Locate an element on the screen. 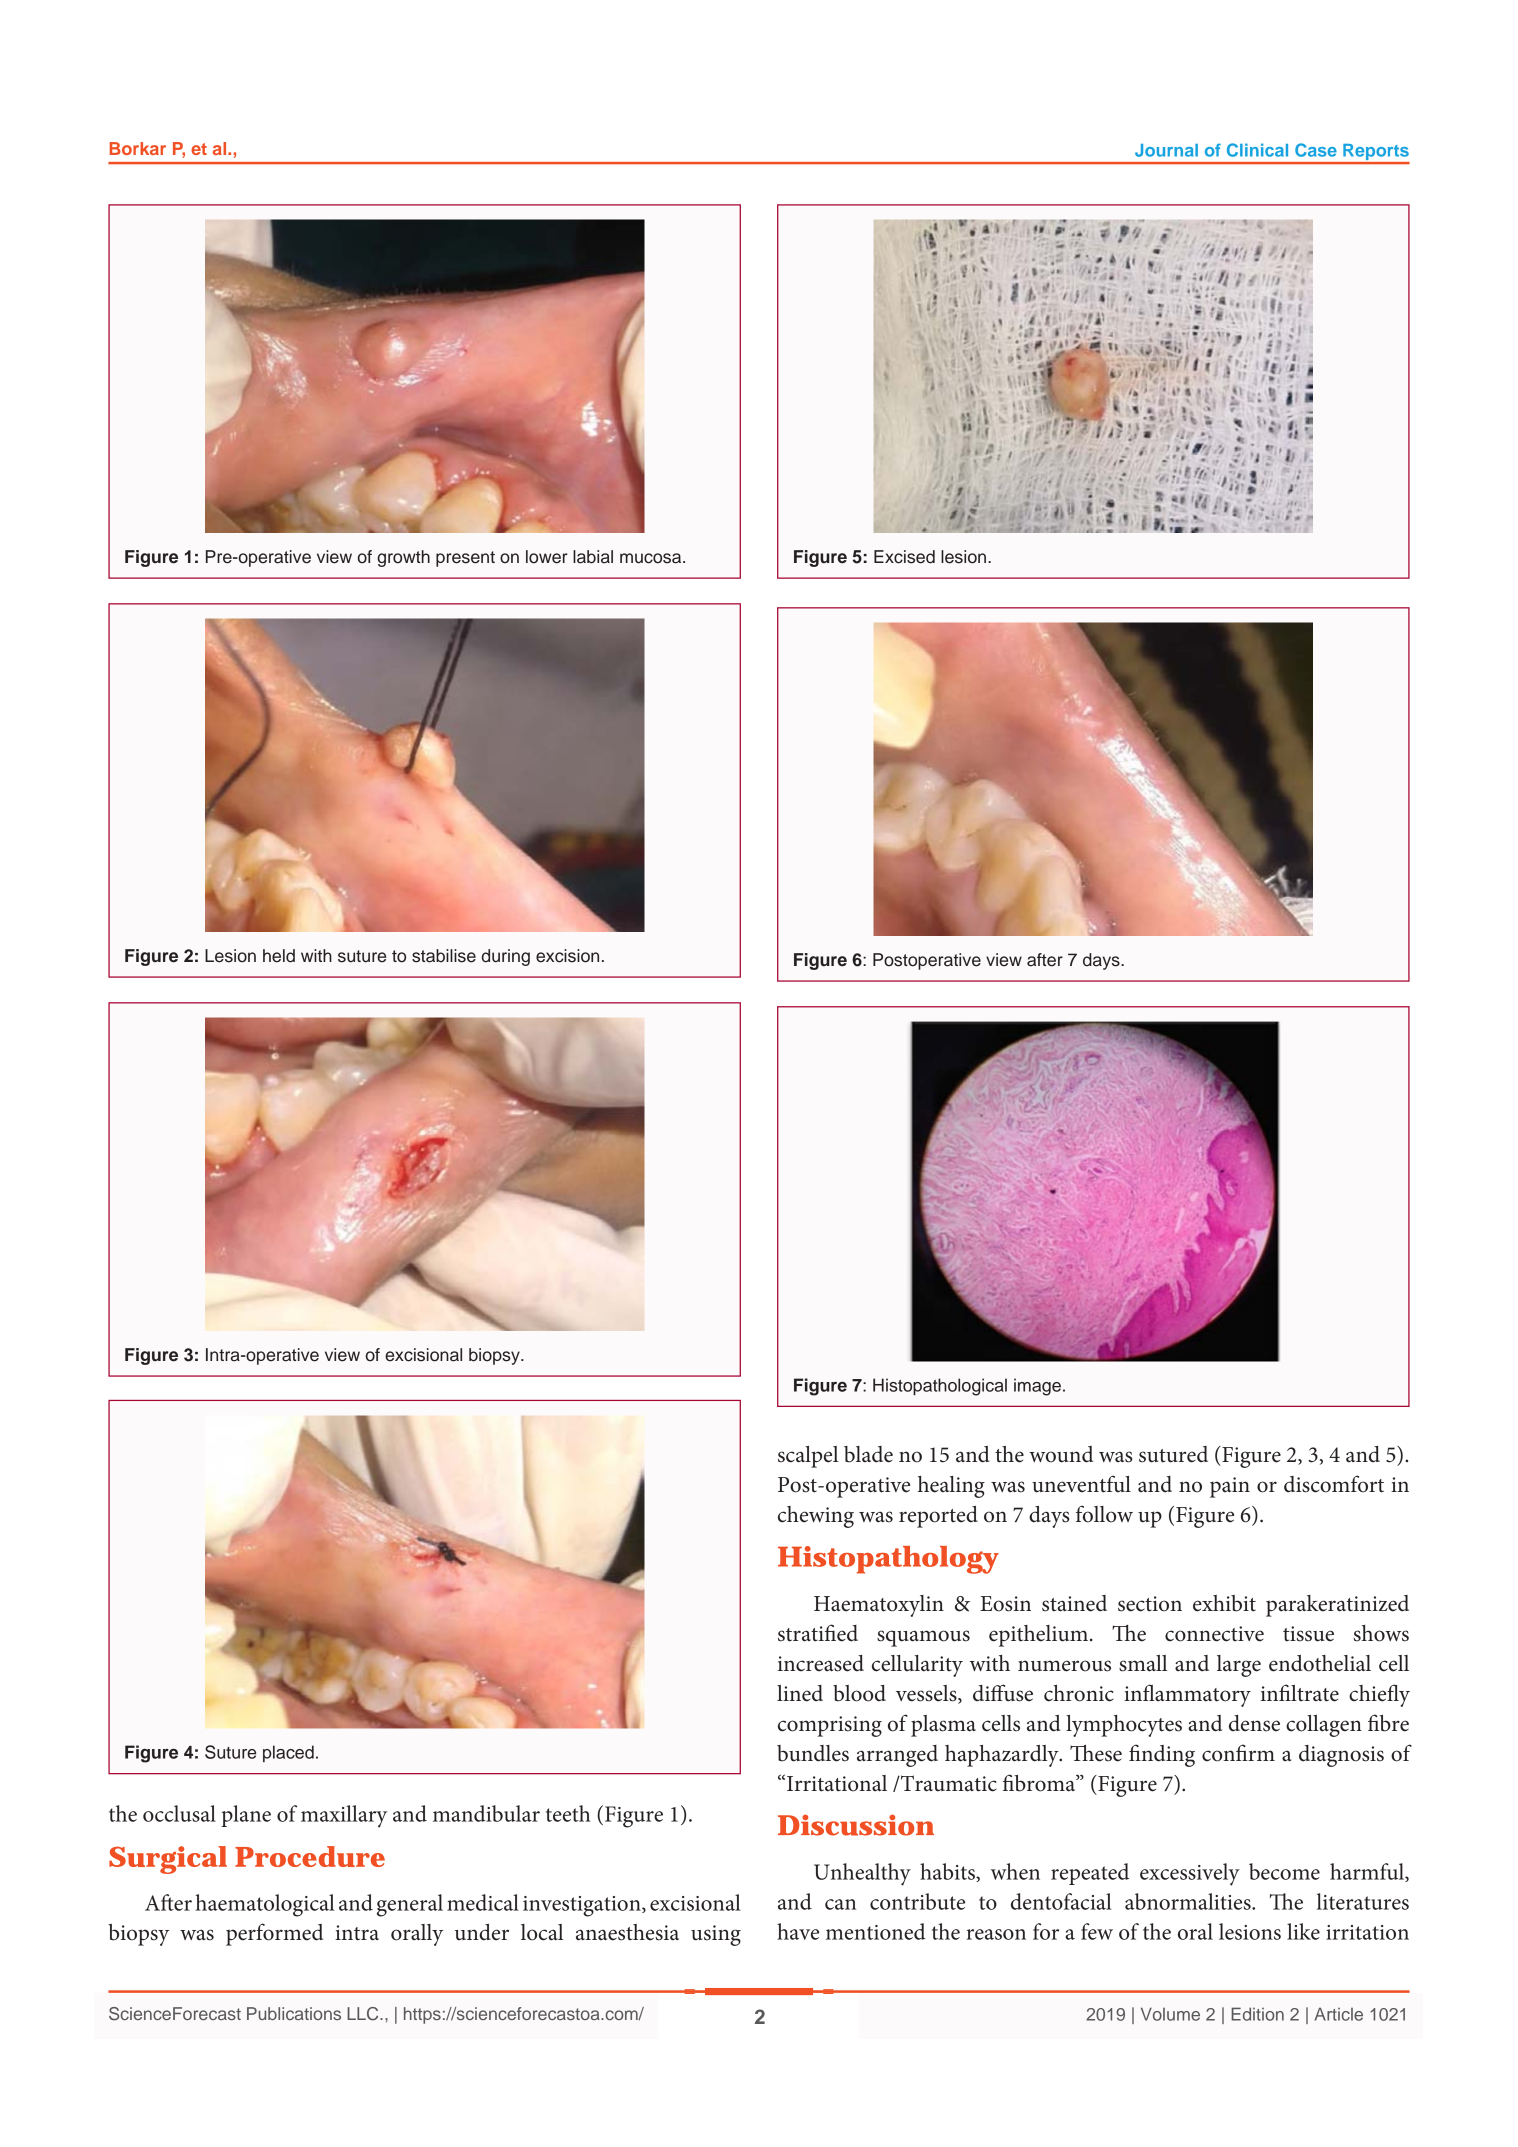 This screenshot has width=1518, height=2147. Journal is located at coordinates (1166, 150).
